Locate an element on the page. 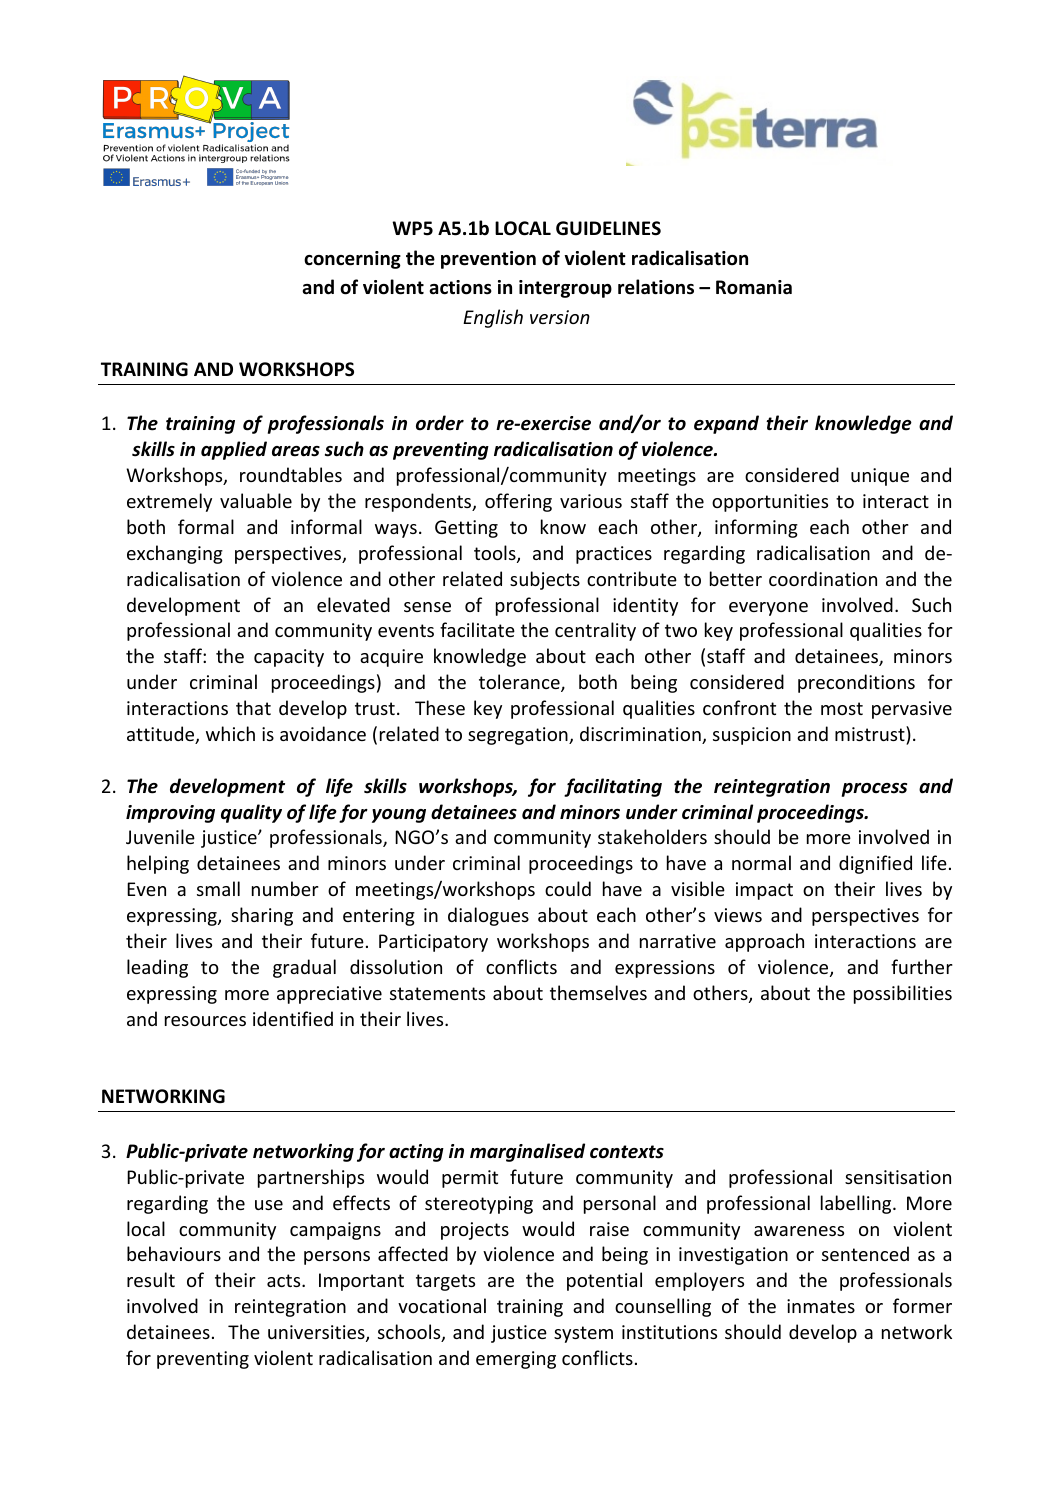 The image size is (1052, 1488). acts is located at coordinates (285, 1280).
